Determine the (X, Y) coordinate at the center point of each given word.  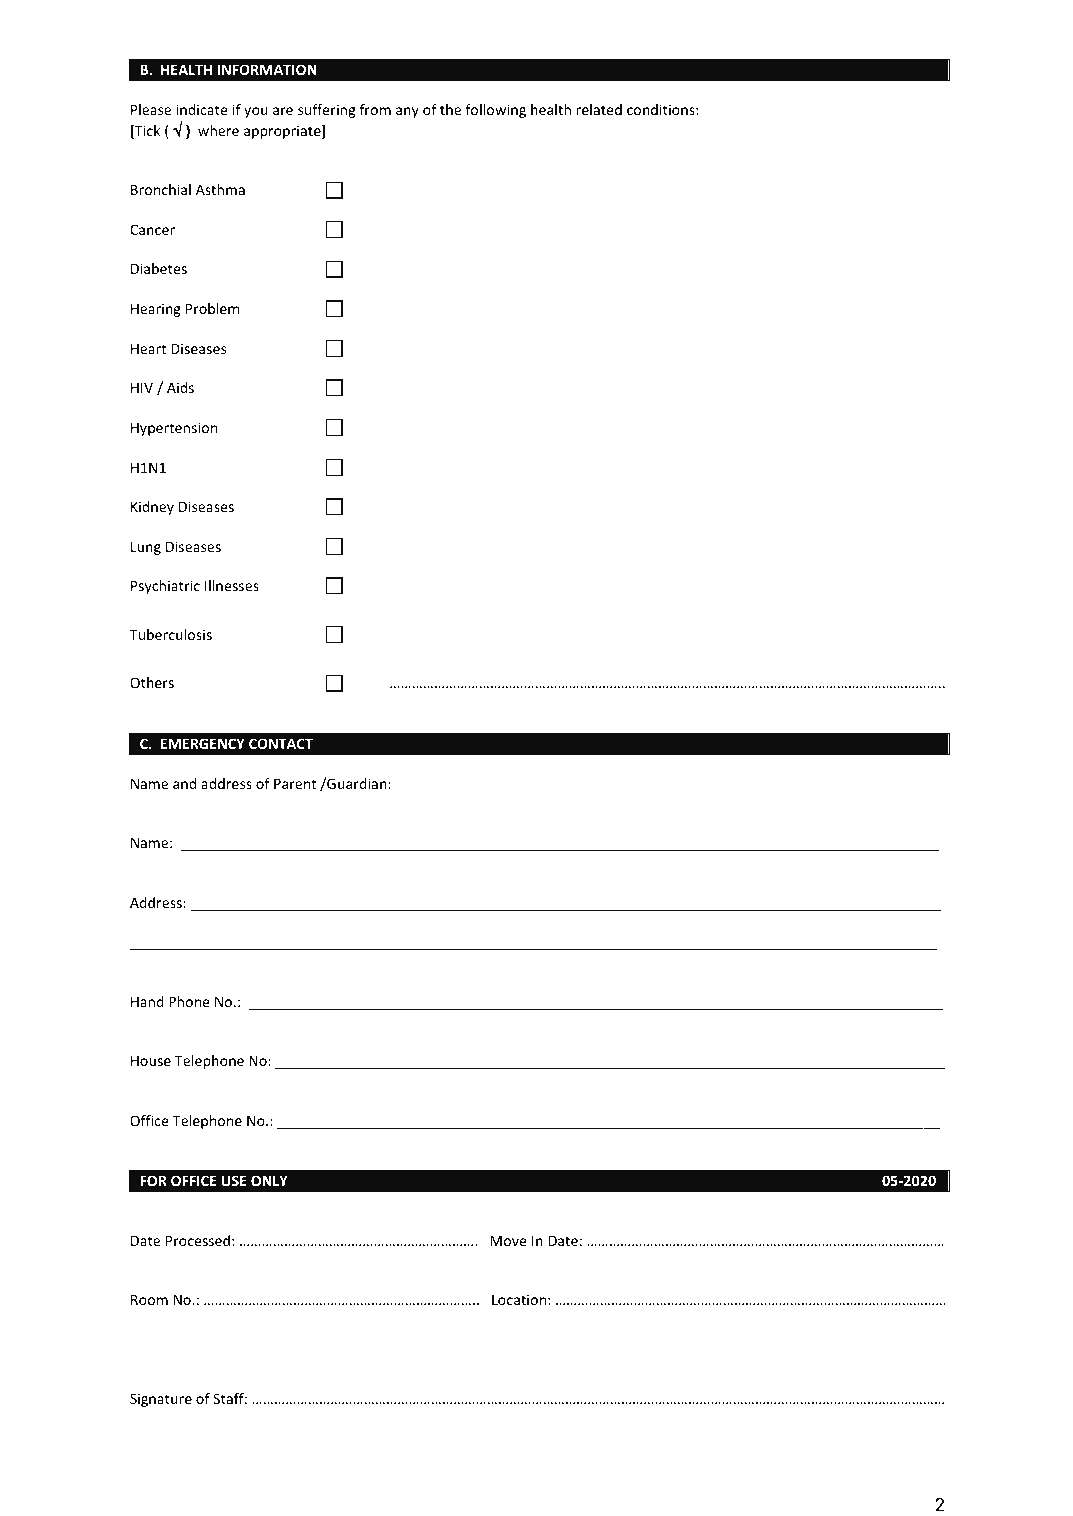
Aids (180, 387)
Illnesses (232, 585)
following (495, 111)
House (151, 1060)
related (599, 109)
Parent (295, 783)
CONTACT (281, 743)
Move (508, 1240)
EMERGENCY (203, 743)
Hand (147, 1001)
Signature (161, 1400)
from (375, 109)
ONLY (269, 1180)
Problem (212, 308)
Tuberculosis (171, 634)
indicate (202, 109)
